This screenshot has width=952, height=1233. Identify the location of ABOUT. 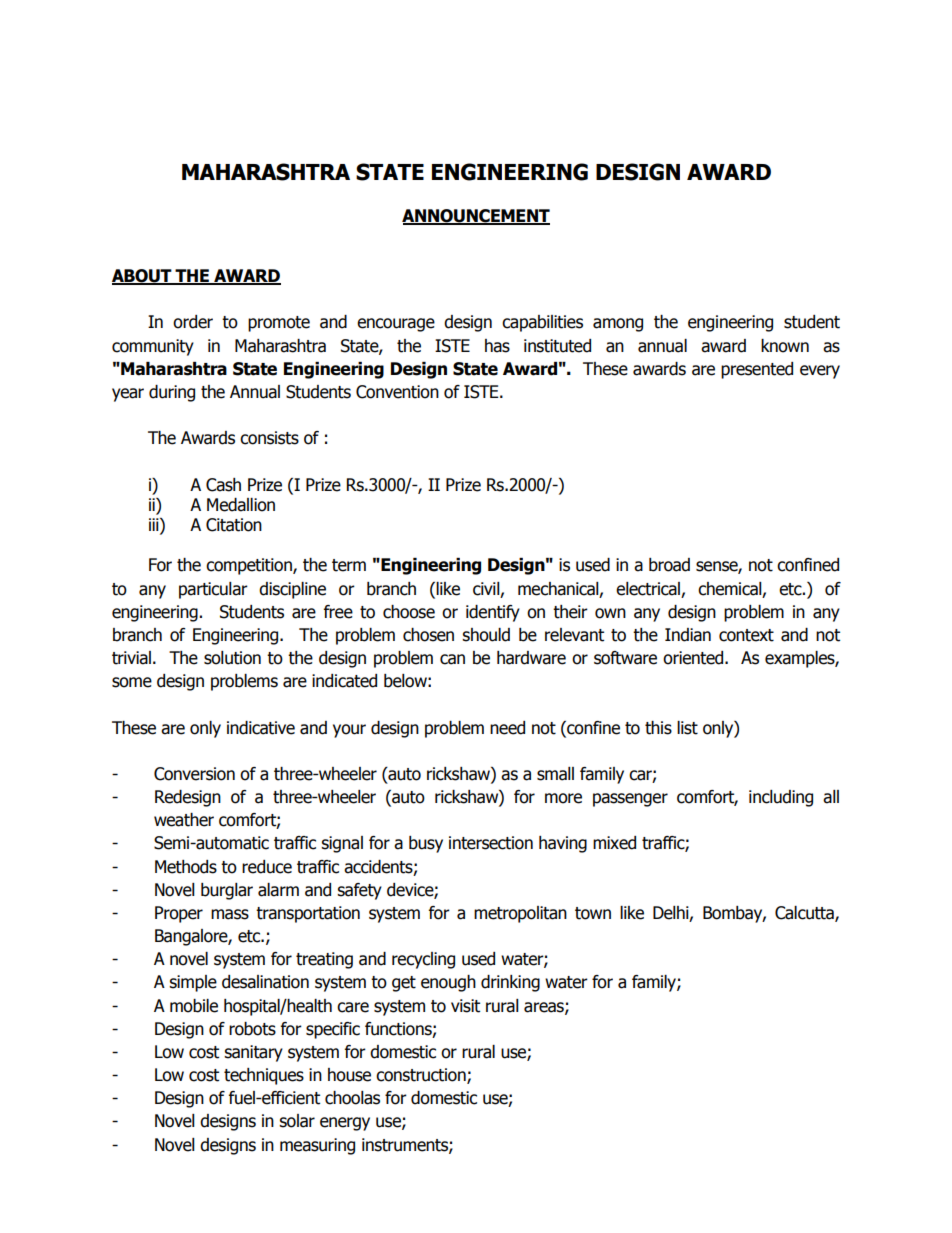
(143, 277).
